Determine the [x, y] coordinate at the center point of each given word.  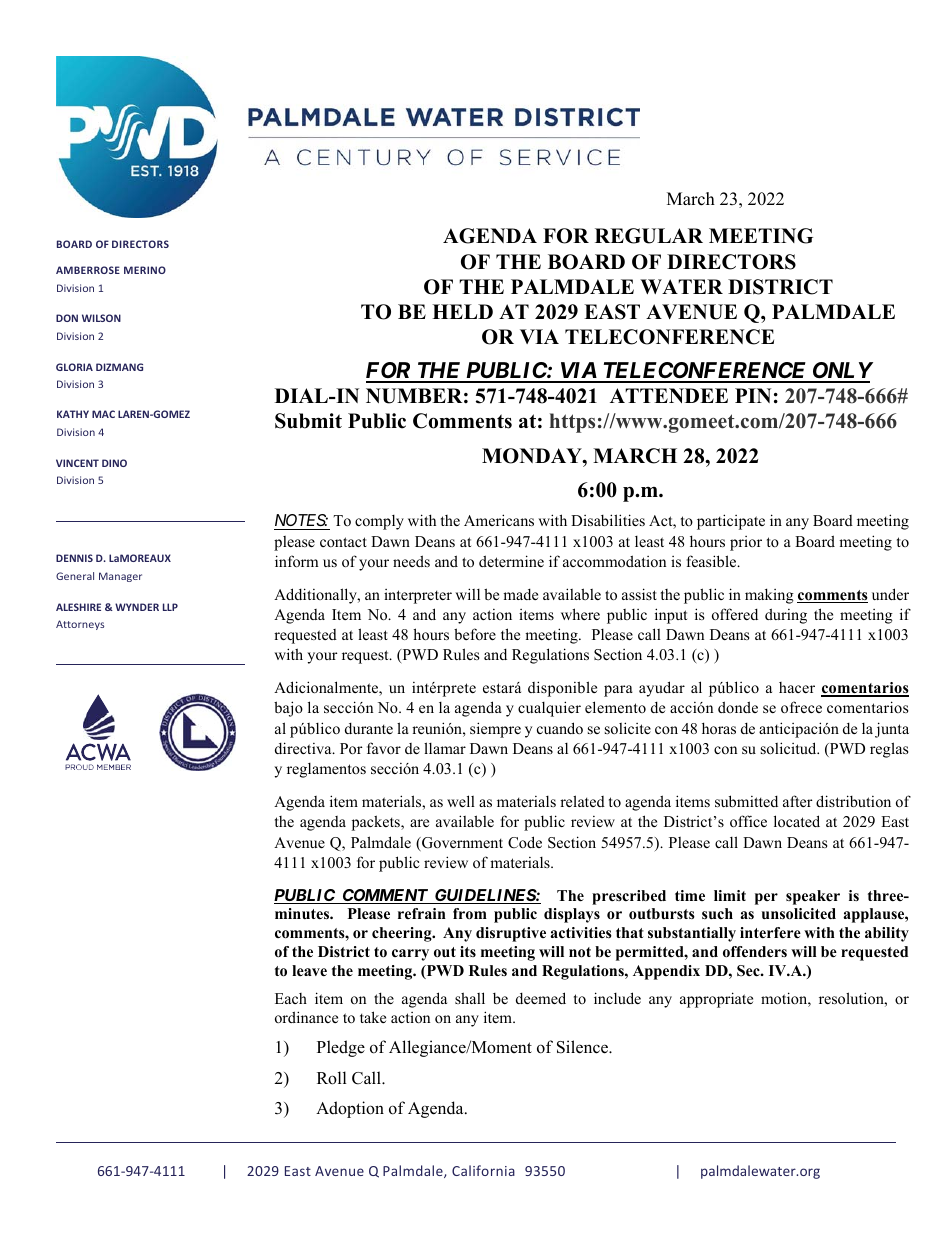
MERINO [145, 270]
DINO [114, 463]
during [786, 616]
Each [291, 998]
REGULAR [649, 236]
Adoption [350, 1109]
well [461, 801]
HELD [462, 311]
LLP [170, 607]
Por [351, 748]
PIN [753, 395]
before [475, 634]
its [468, 951]
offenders [755, 952]
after [797, 801]
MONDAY [533, 456]
